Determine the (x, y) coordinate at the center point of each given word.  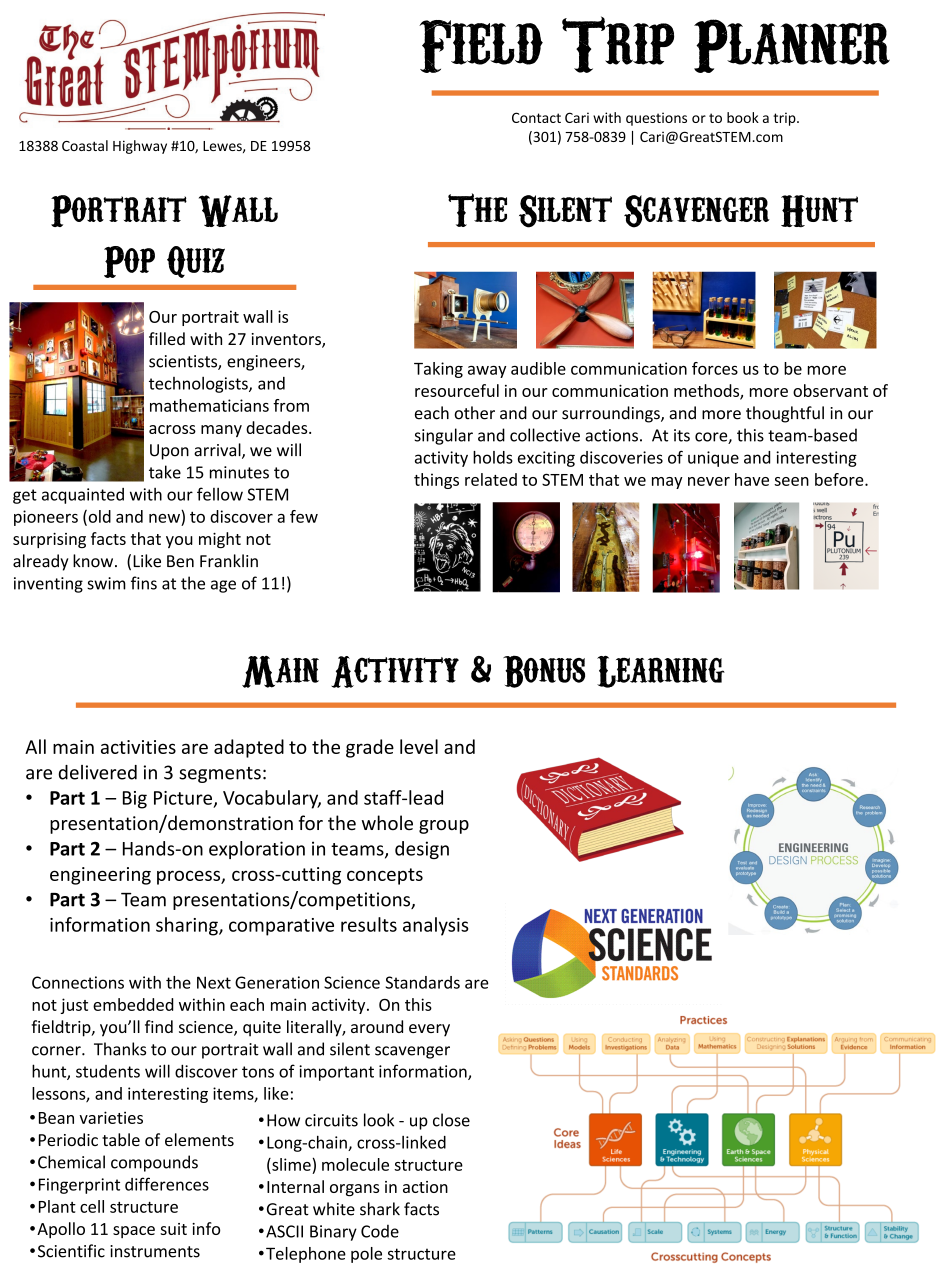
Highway (140, 147)
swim (106, 583)
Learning (661, 671)
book (743, 117)
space (134, 1232)
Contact (536, 117)
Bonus (544, 671)
